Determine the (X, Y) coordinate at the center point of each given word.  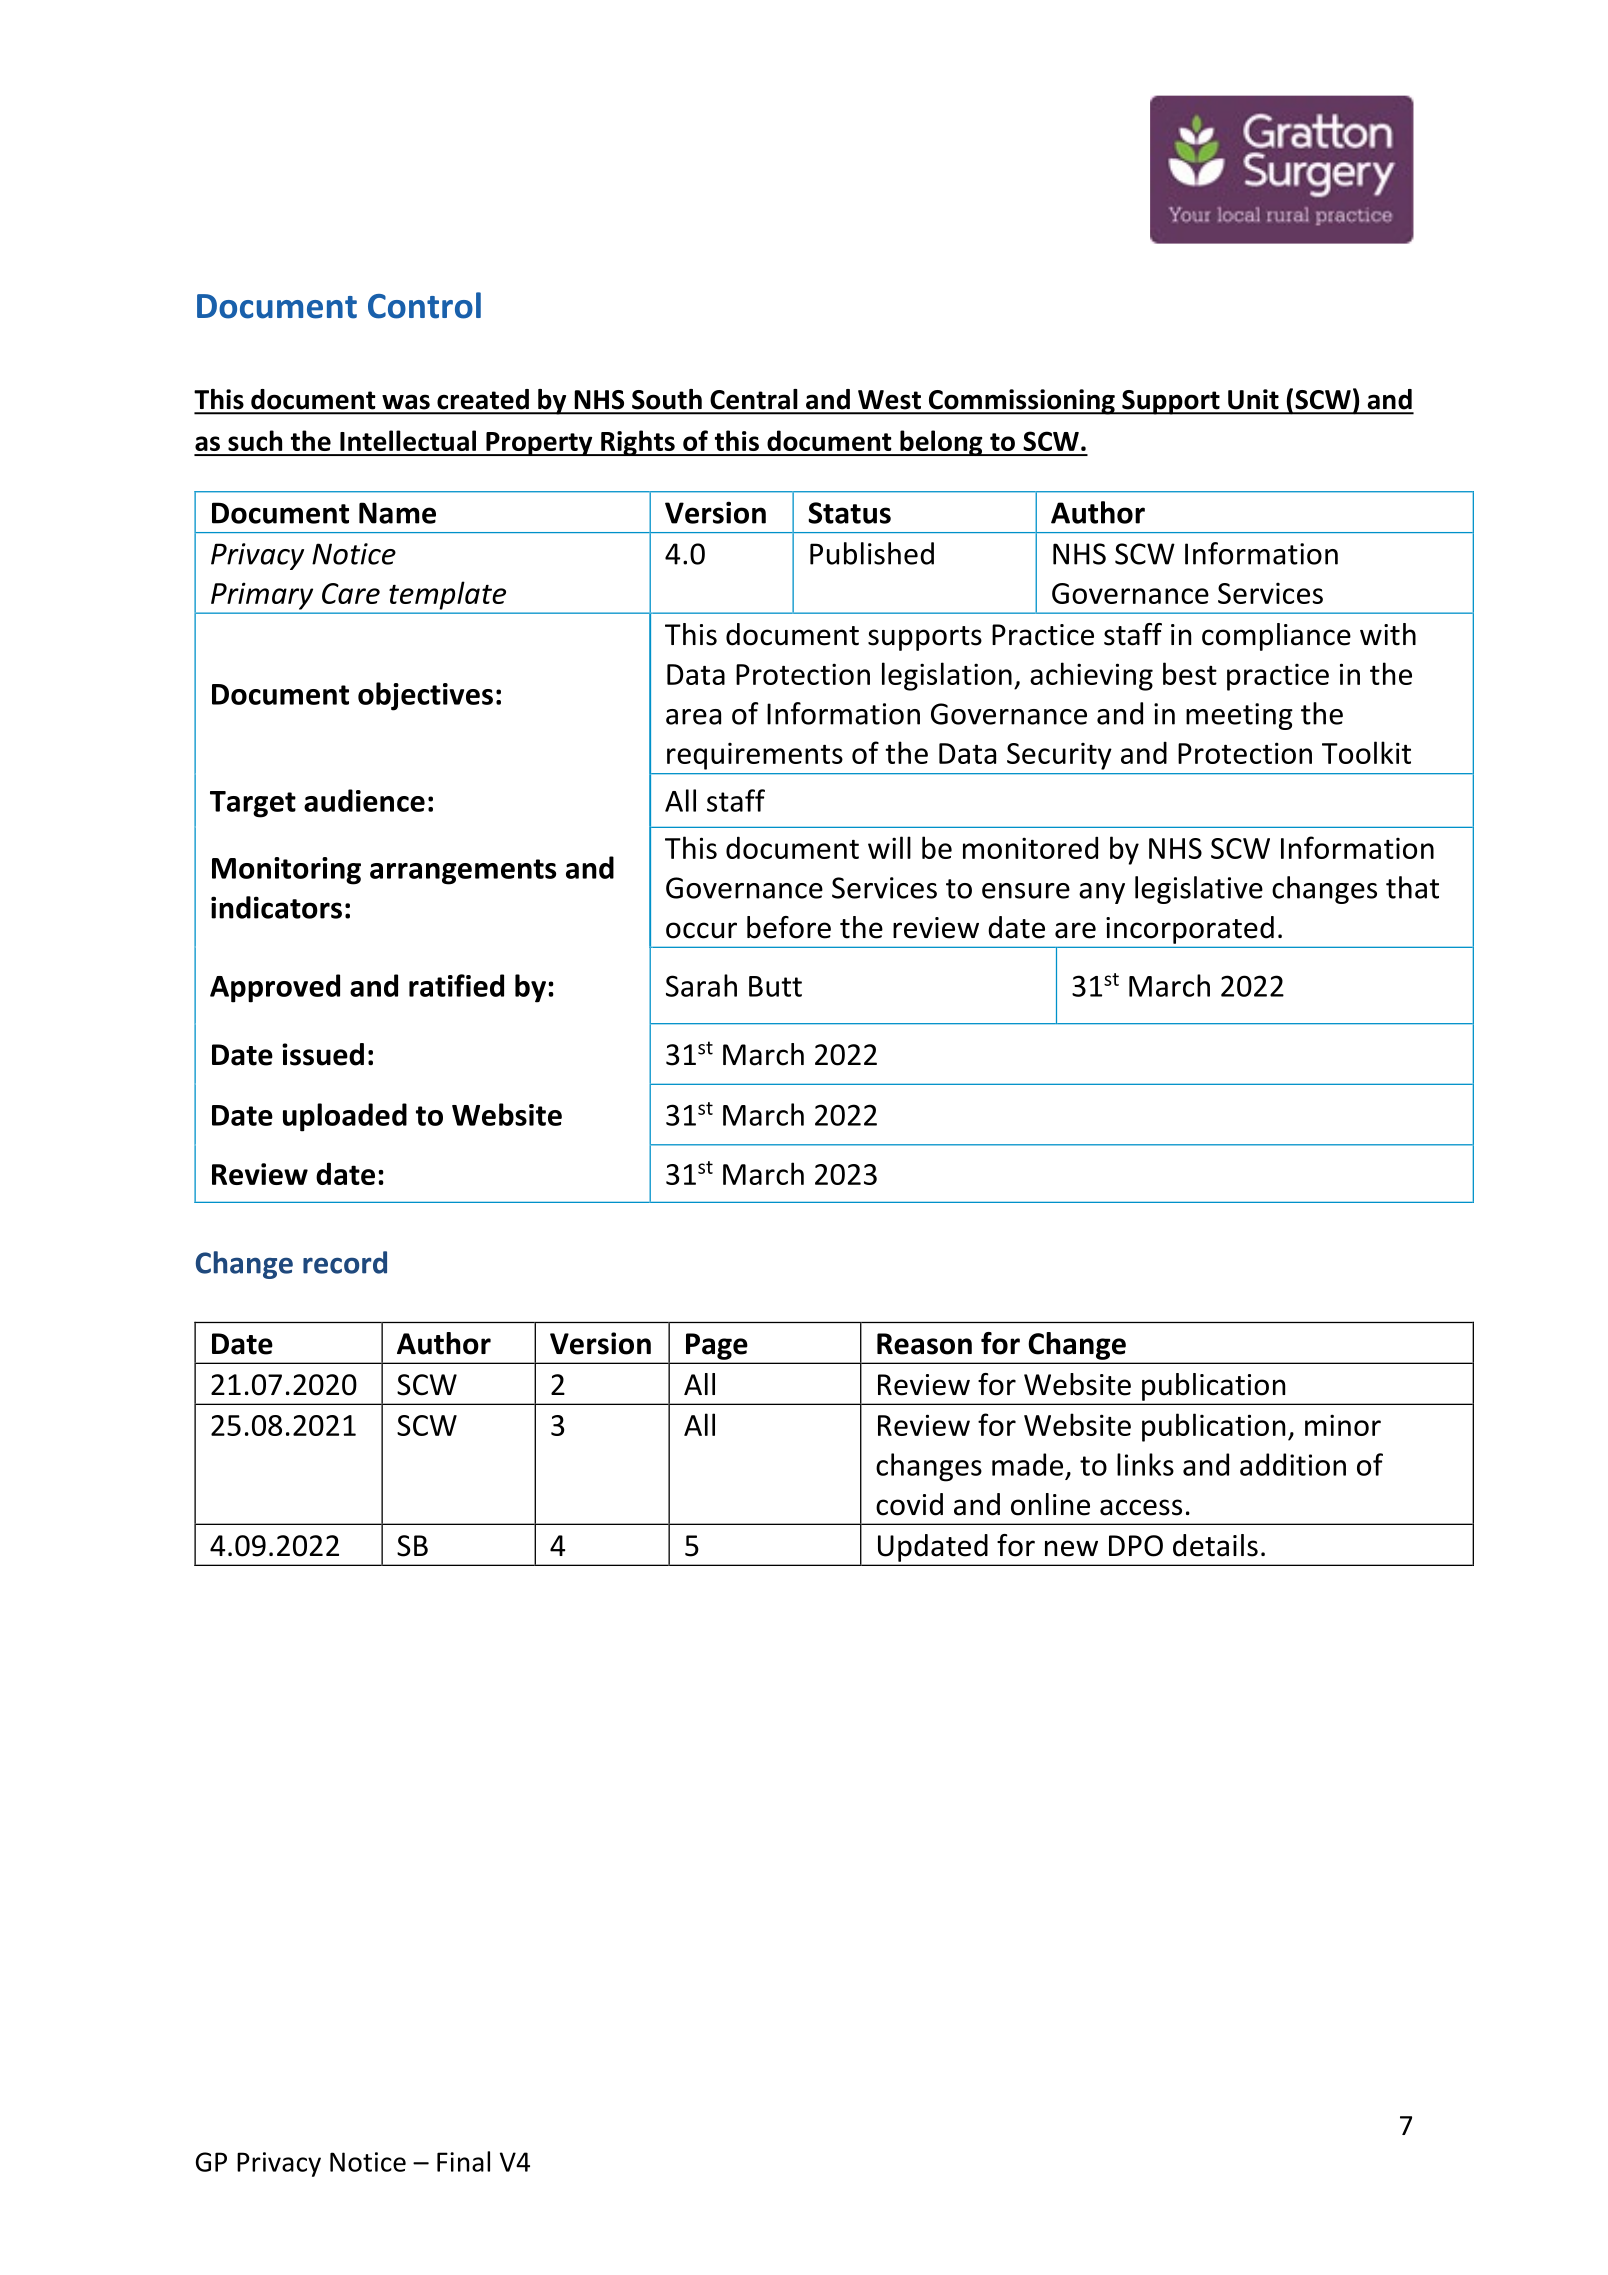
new (1071, 1548)
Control (424, 305)
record (345, 1262)
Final (463, 2161)
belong (941, 443)
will (889, 847)
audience (364, 800)
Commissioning (1021, 402)
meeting (1239, 716)
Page (716, 1346)
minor (1343, 1425)
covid (909, 1504)
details (1215, 1545)
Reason (924, 1344)
